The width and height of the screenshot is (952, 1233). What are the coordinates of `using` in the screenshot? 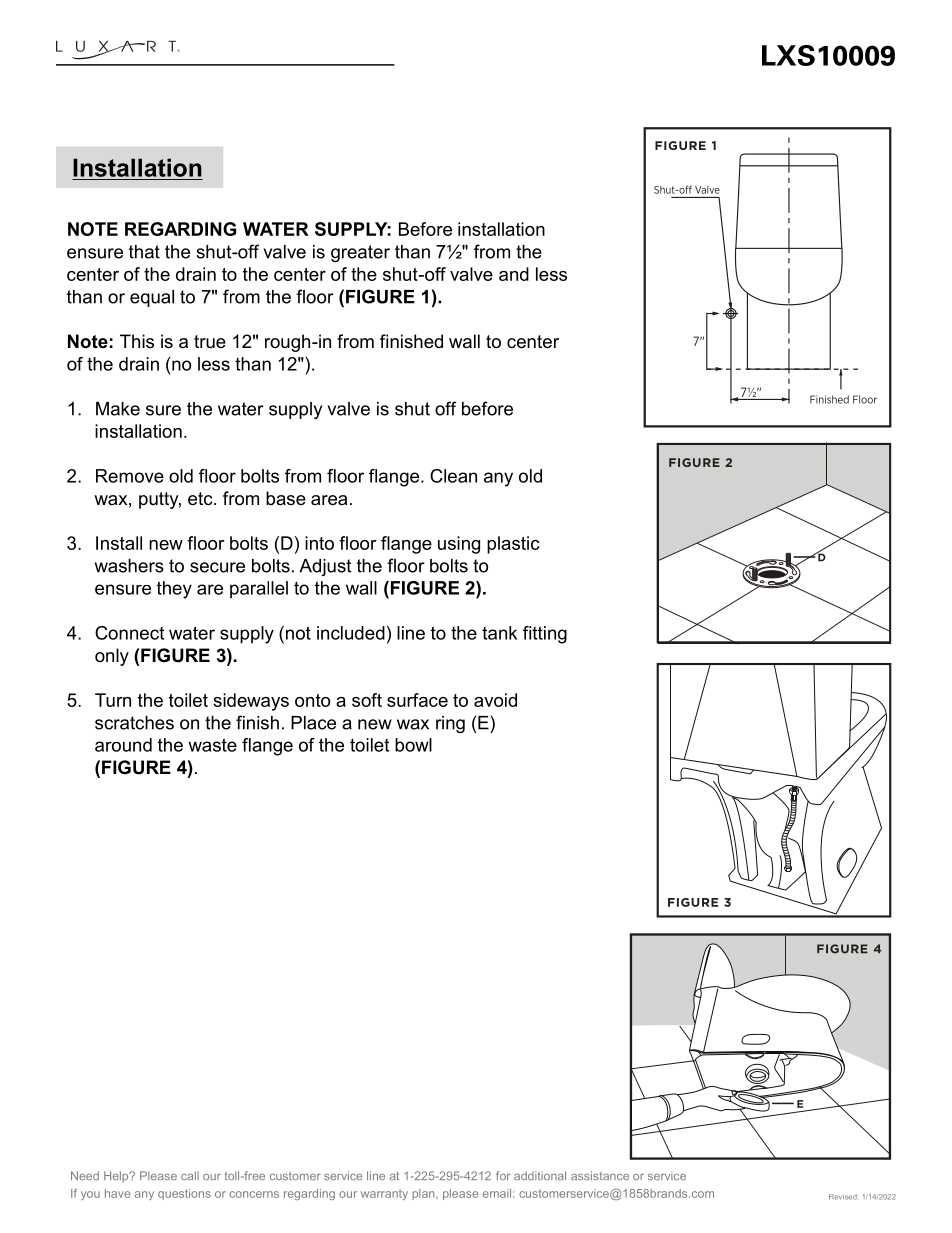 It's located at (459, 545).
